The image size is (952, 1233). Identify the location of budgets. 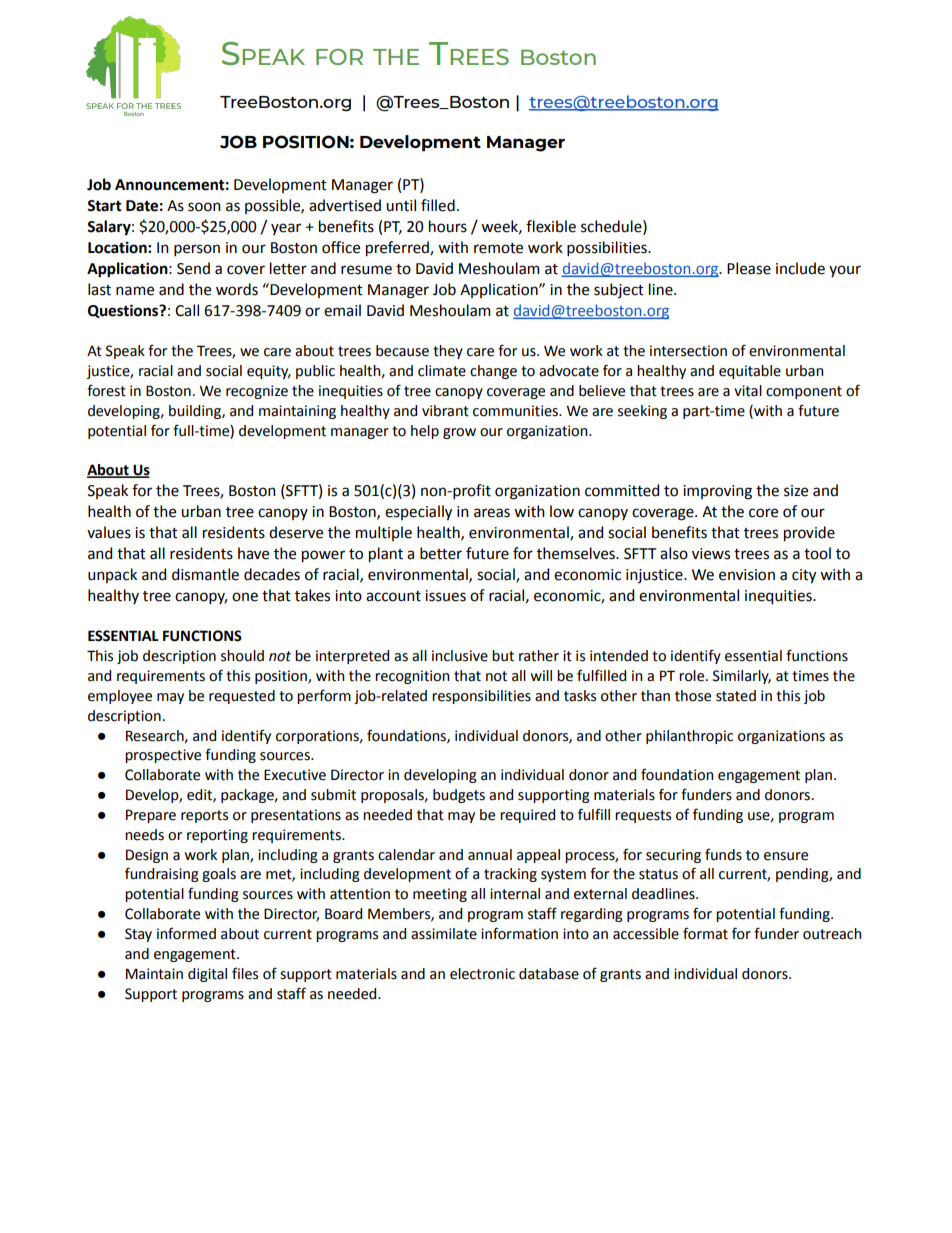
(459, 796).
